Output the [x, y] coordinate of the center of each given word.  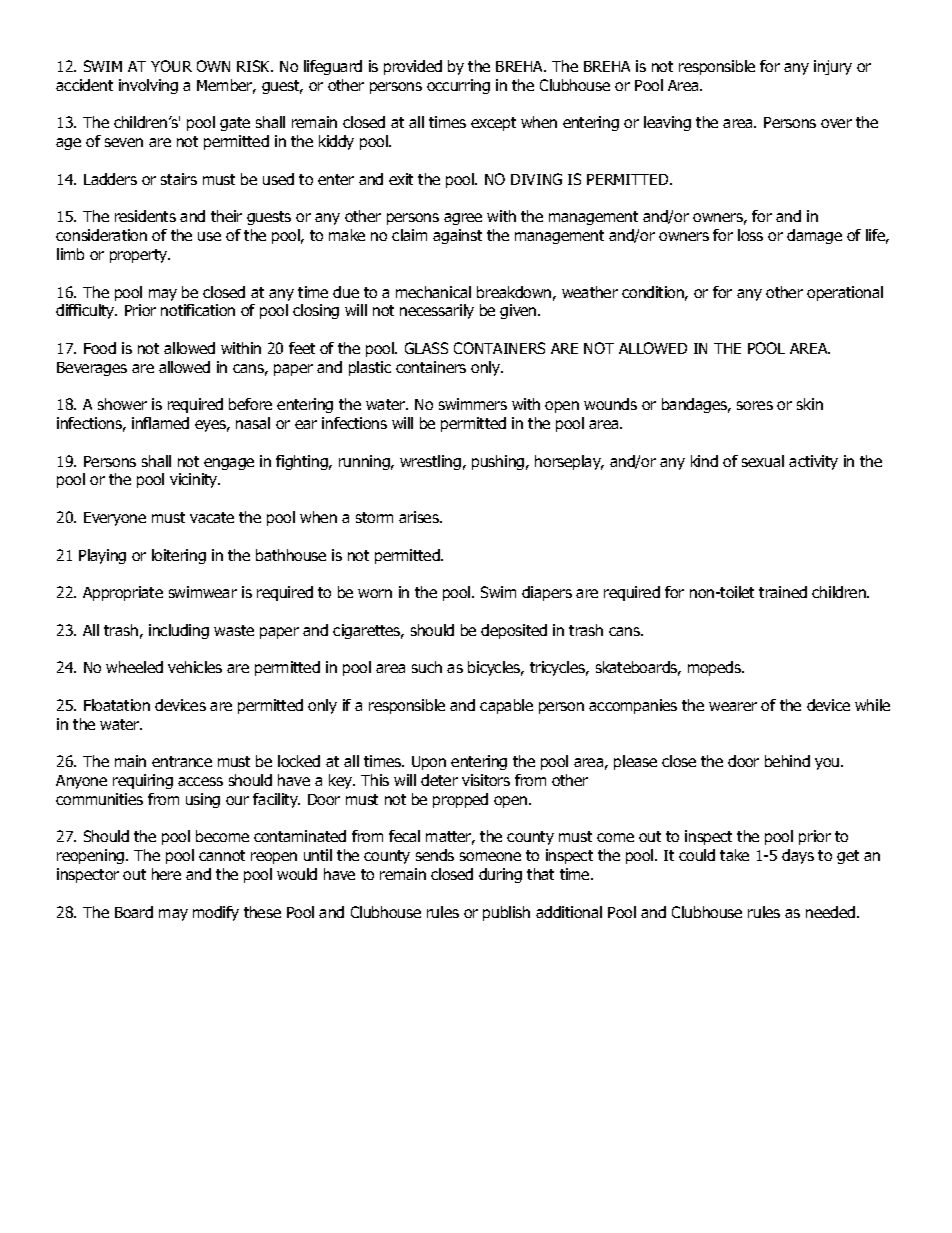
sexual [763, 461]
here [166, 874]
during [500, 875]
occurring [458, 86]
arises [420, 517]
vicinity [195, 480]
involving [148, 86]
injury [833, 67]
